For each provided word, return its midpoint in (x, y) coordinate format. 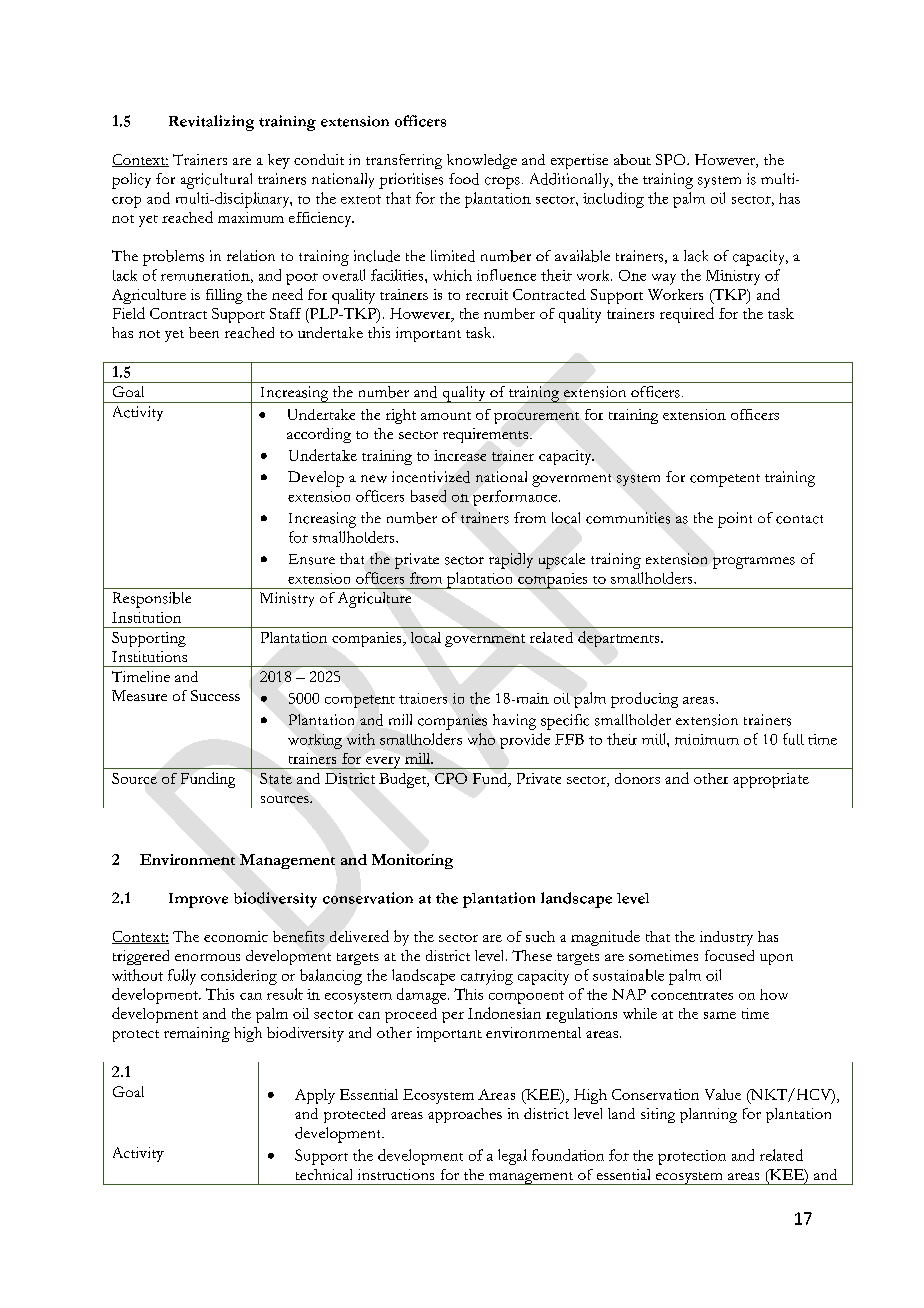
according (319, 435)
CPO (451, 778)
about (632, 159)
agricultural (216, 181)
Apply (315, 1096)
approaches (465, 1115)
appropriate (771, 780)
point (735, 520)
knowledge (482, 161)
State (276, 778)
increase (460, 455)
